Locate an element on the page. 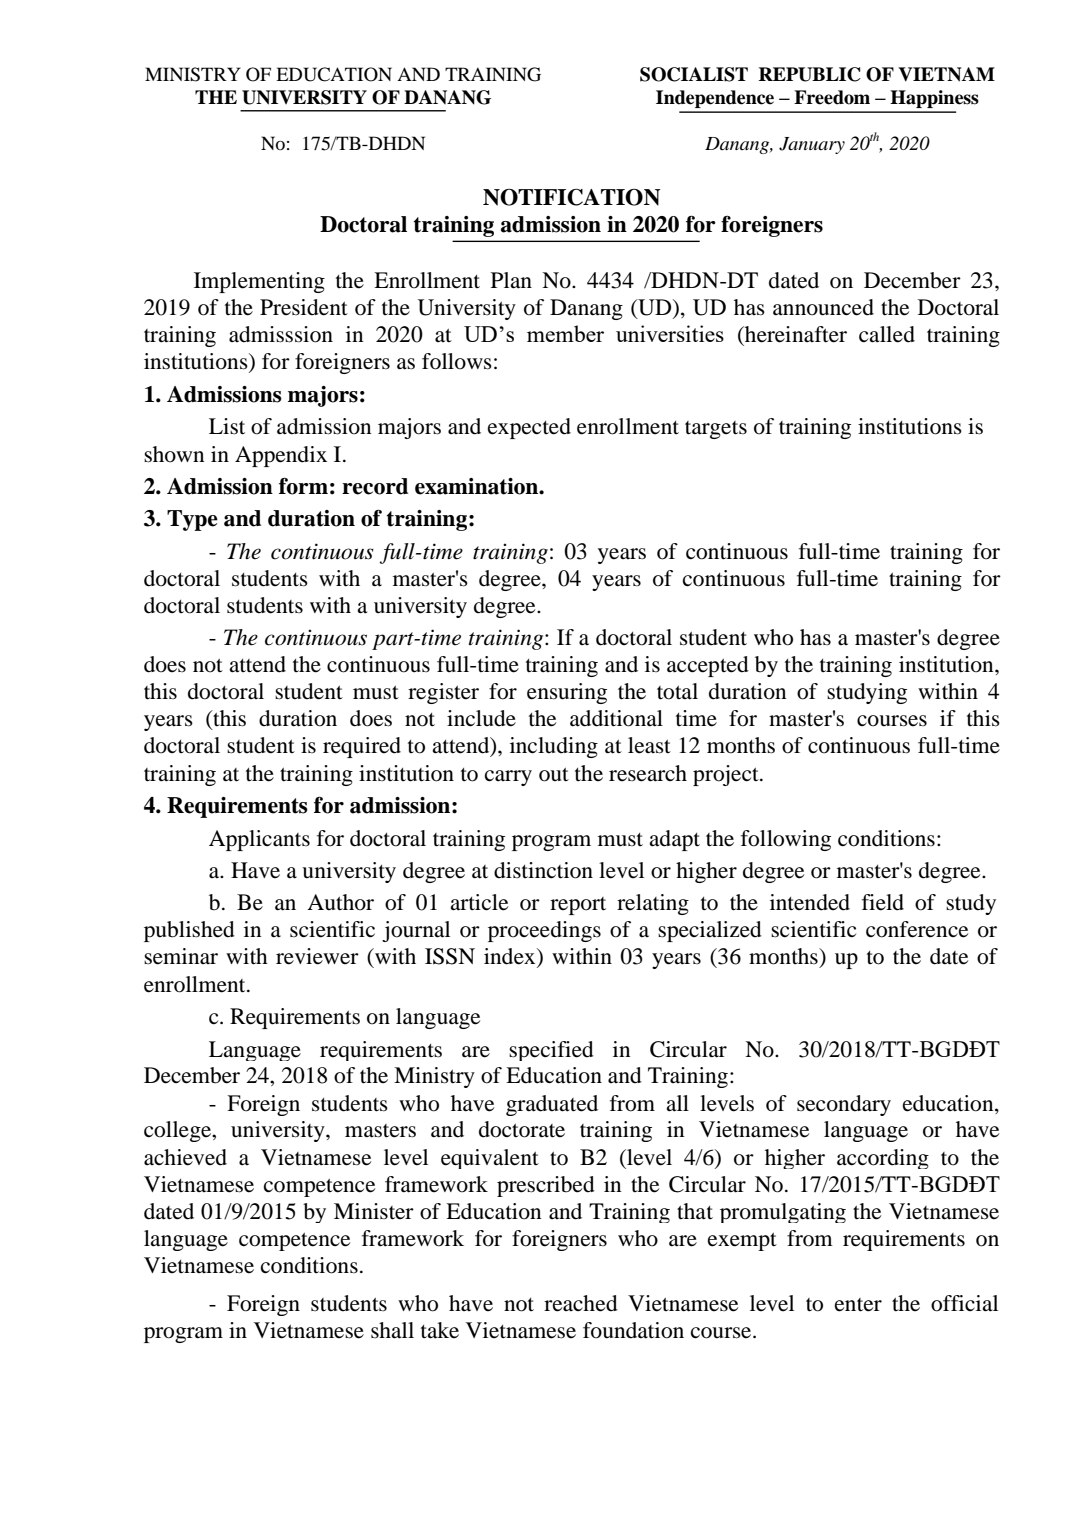  reached is located at coordinates (581, 1303).
